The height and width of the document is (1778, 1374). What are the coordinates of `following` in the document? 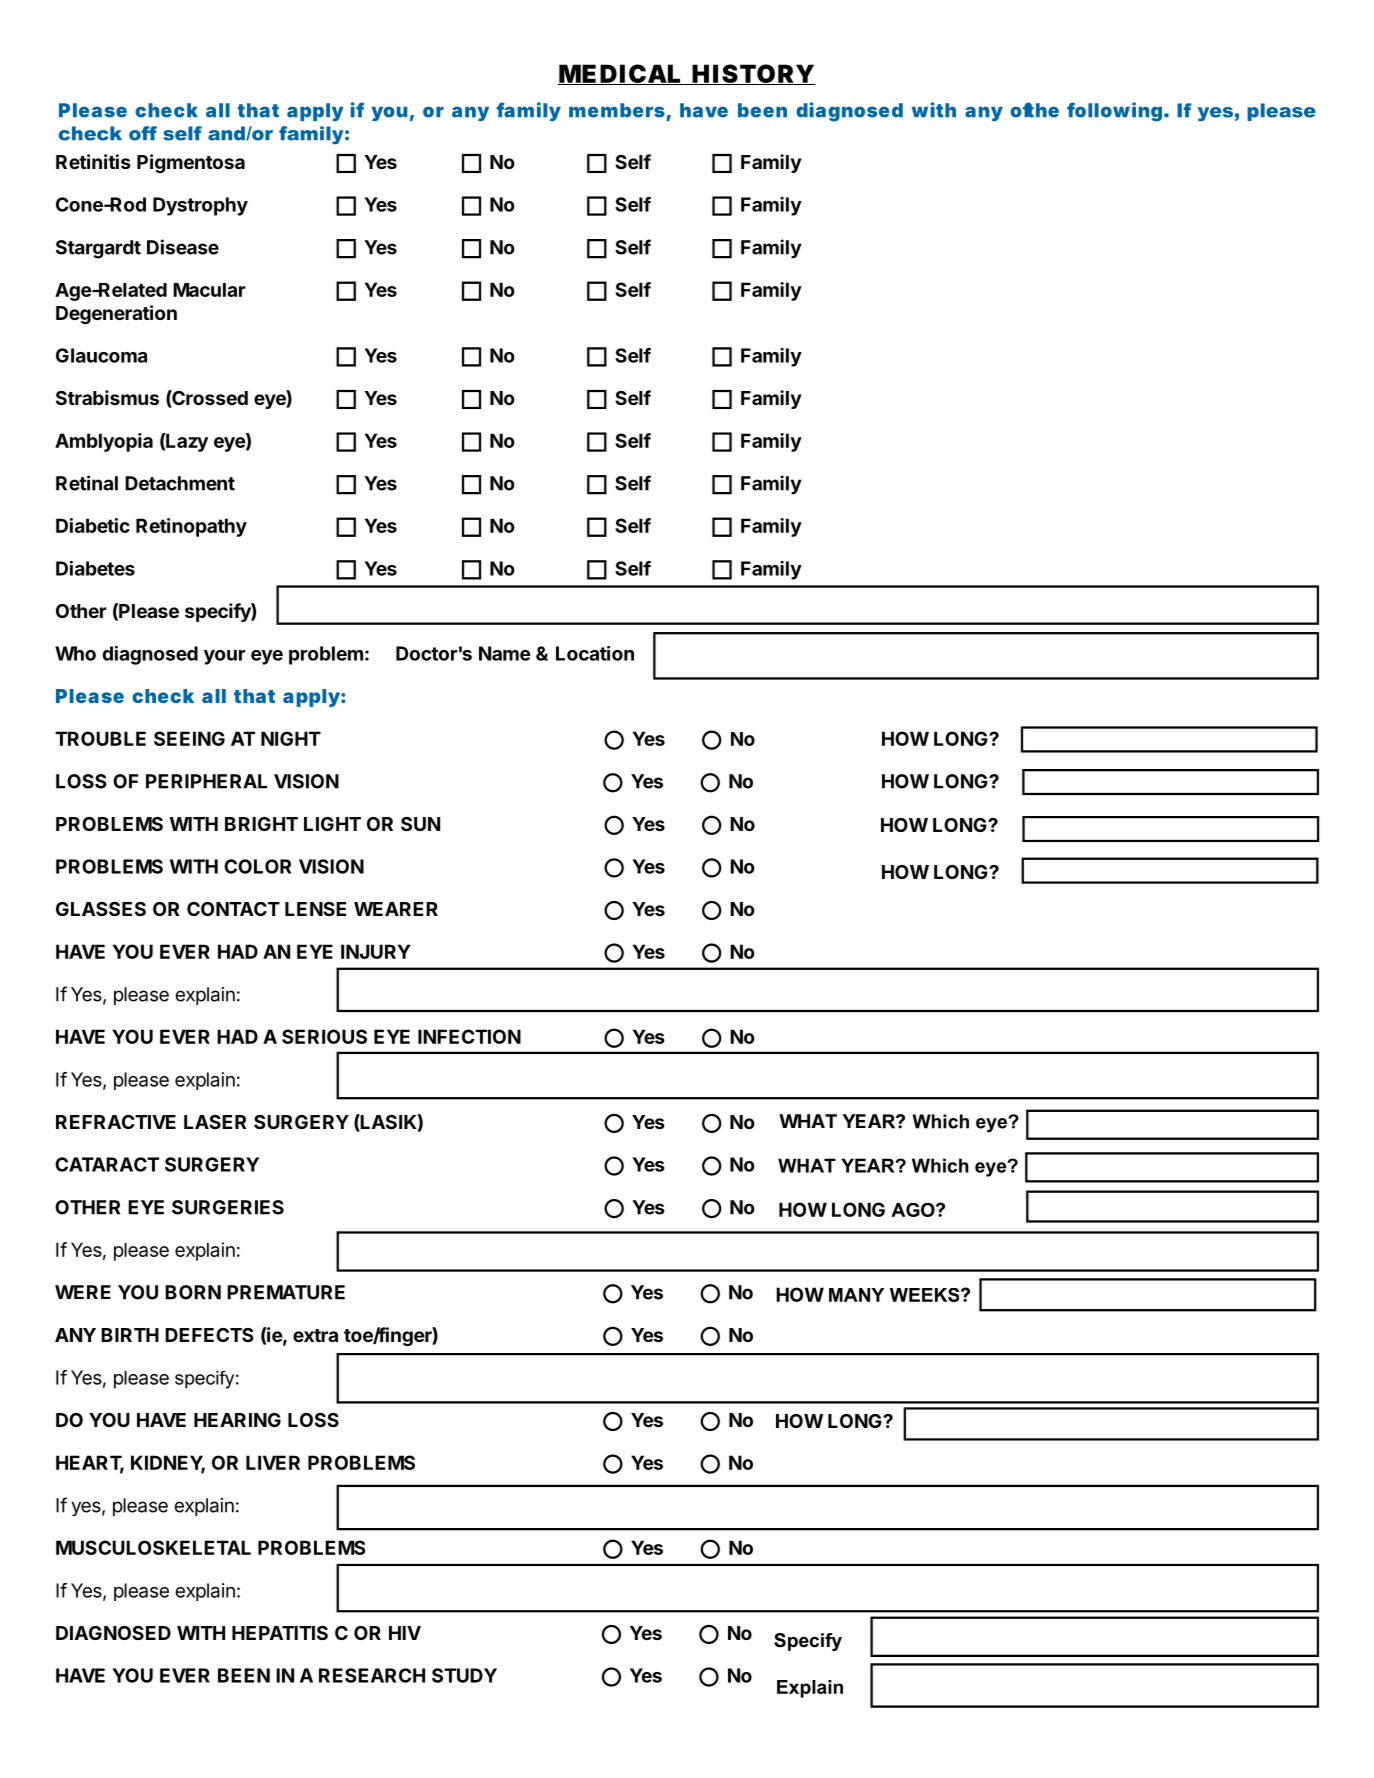 It's located at (1114, 112).
